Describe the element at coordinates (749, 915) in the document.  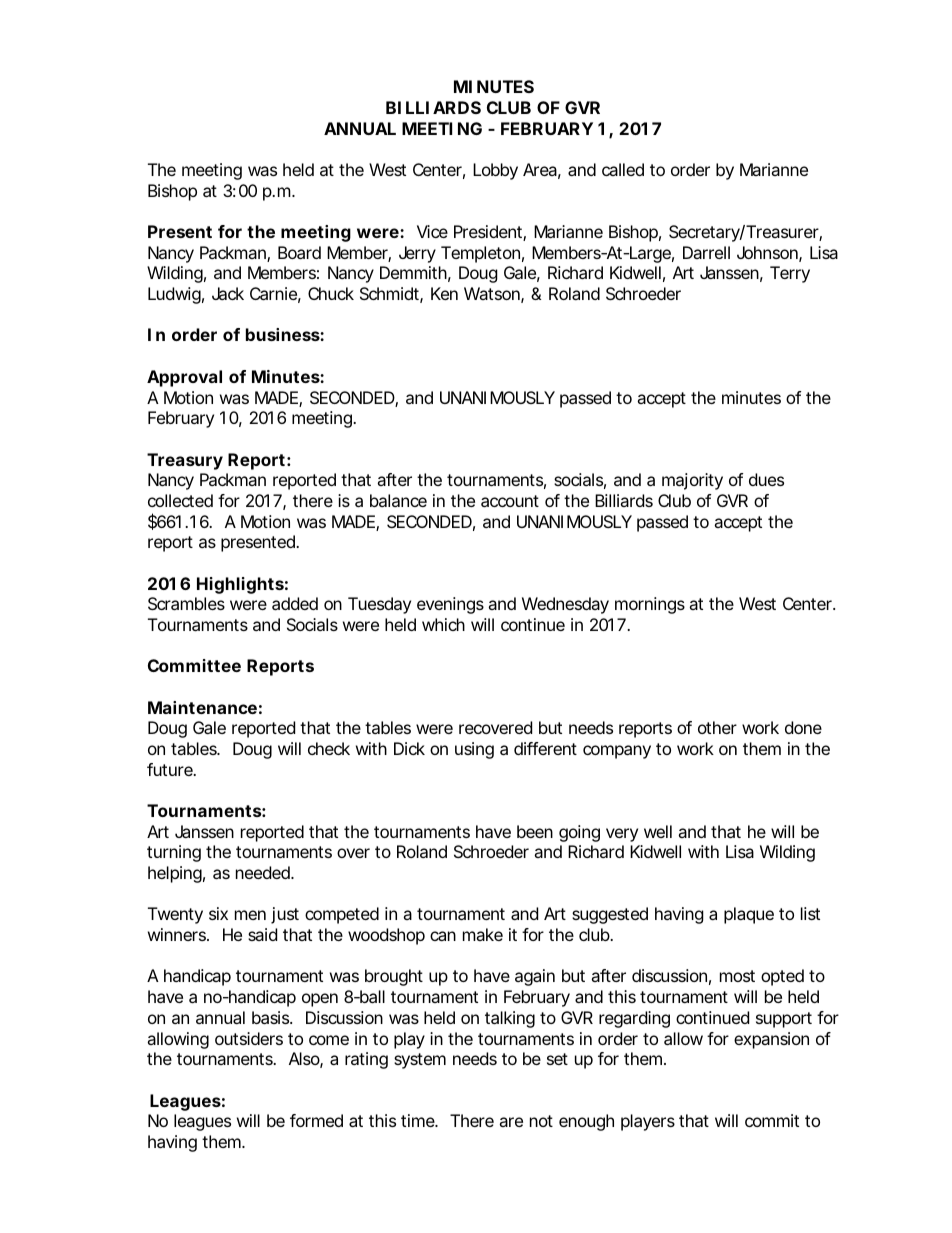
I see `plaque` at that location.
